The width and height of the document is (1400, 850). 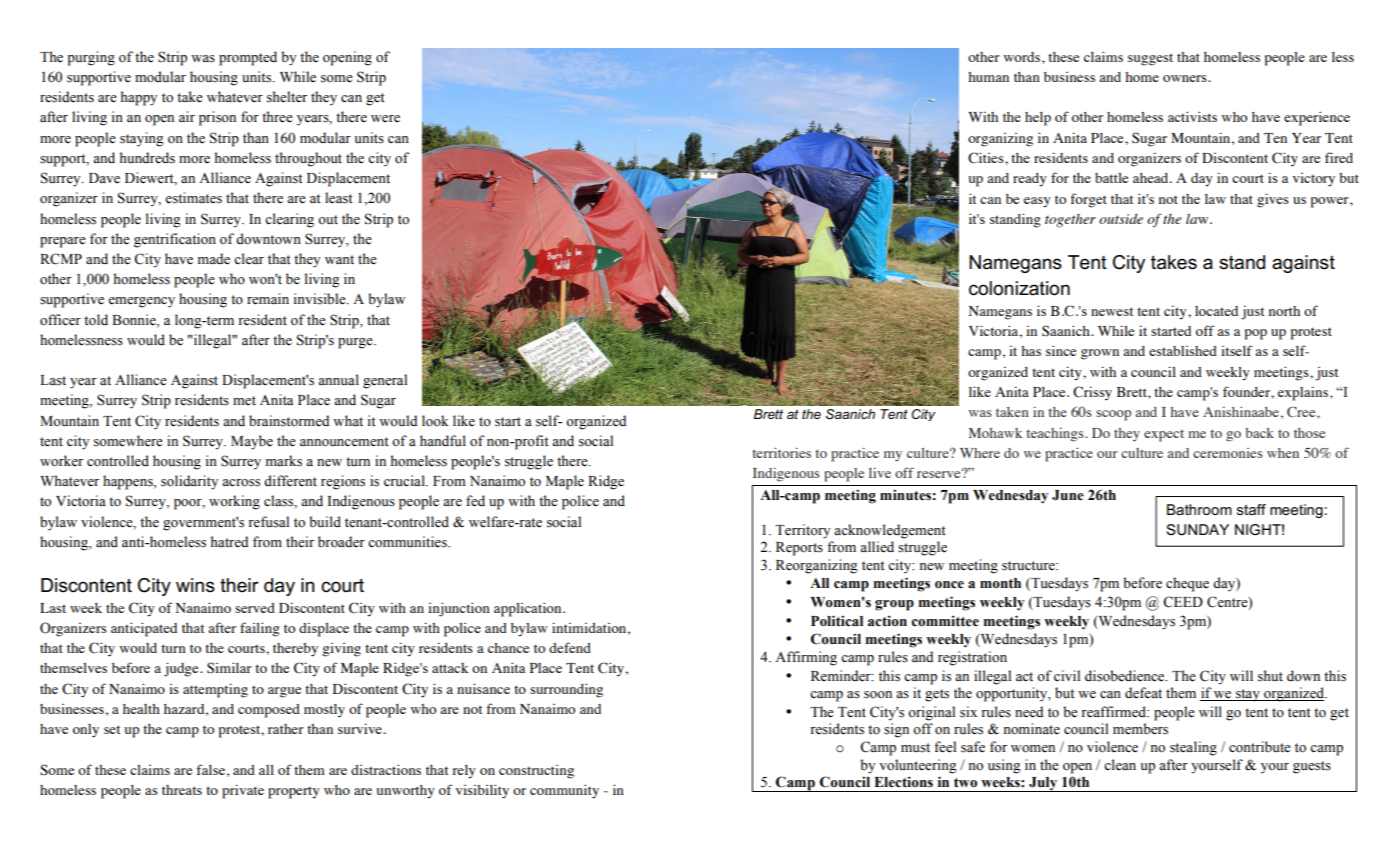 What do you see at coordinates (1186, 78) in the document?
I see `owners` at bounding box center [1186, 78].
